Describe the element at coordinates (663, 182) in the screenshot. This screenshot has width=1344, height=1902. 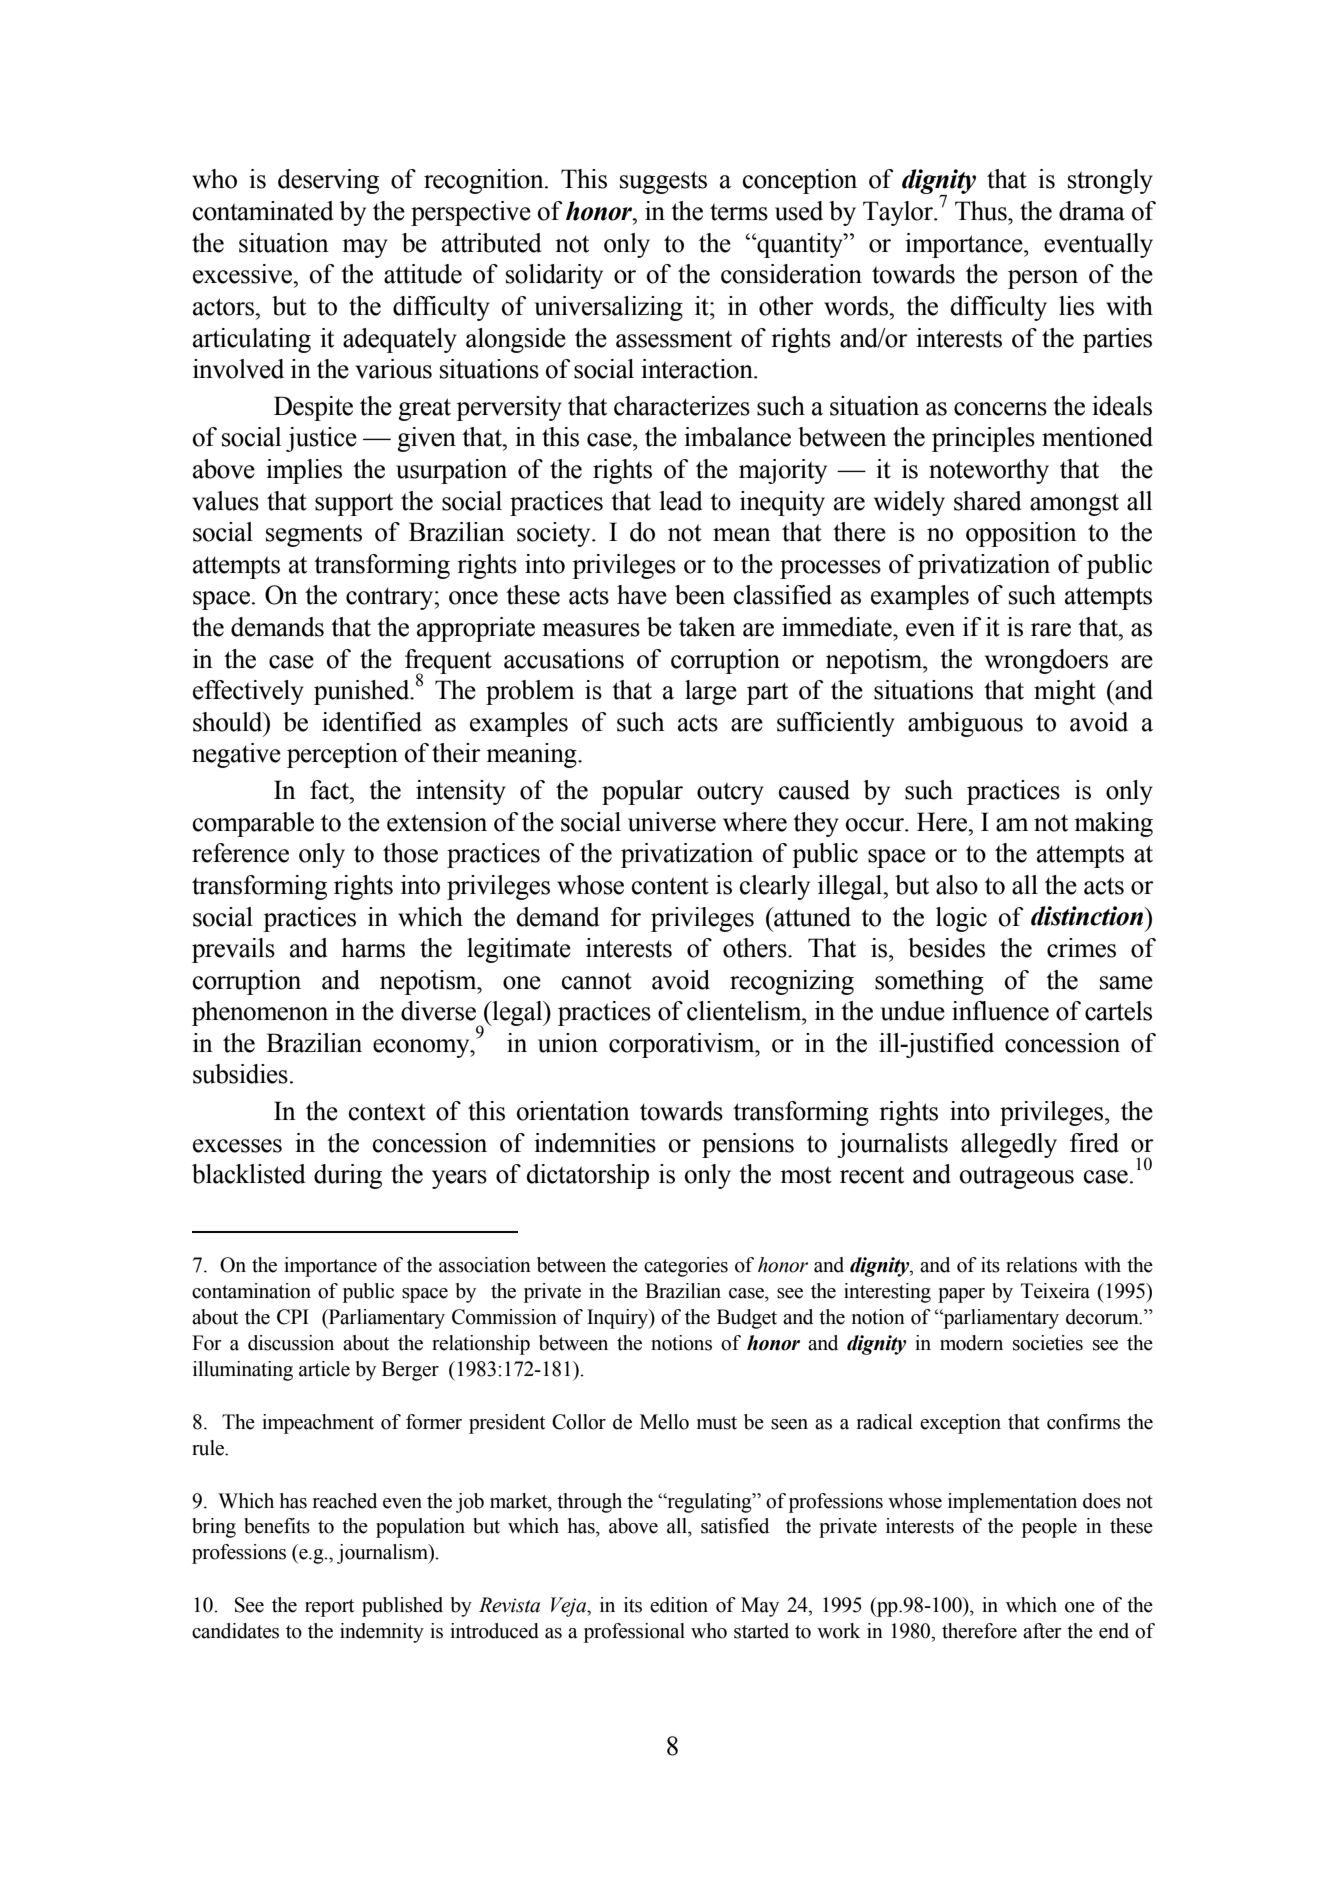
I see `suggests` at that location.
